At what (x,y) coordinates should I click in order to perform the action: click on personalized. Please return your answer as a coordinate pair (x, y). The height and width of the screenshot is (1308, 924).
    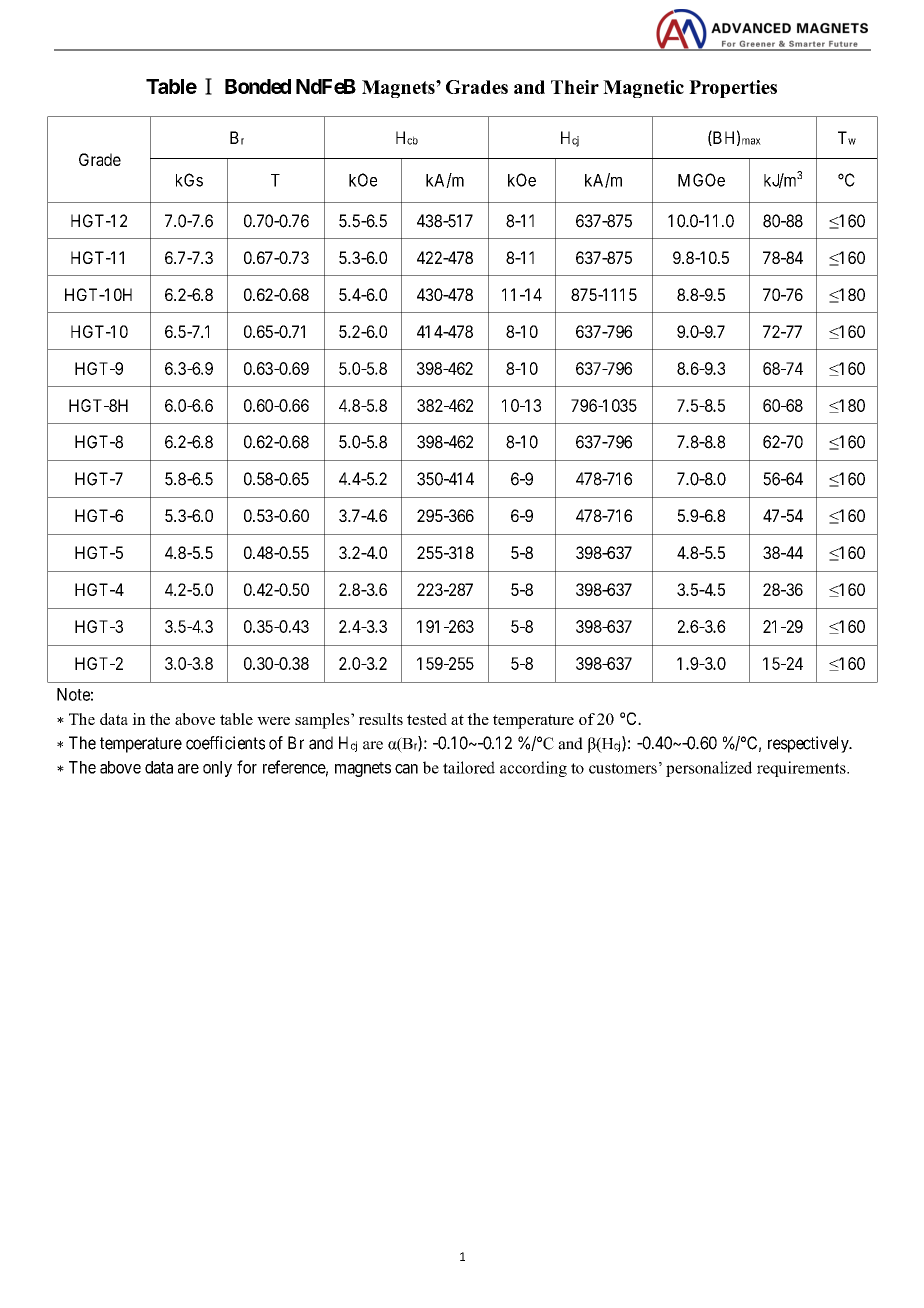
    Looking at the image, I should click on (709, 769).
